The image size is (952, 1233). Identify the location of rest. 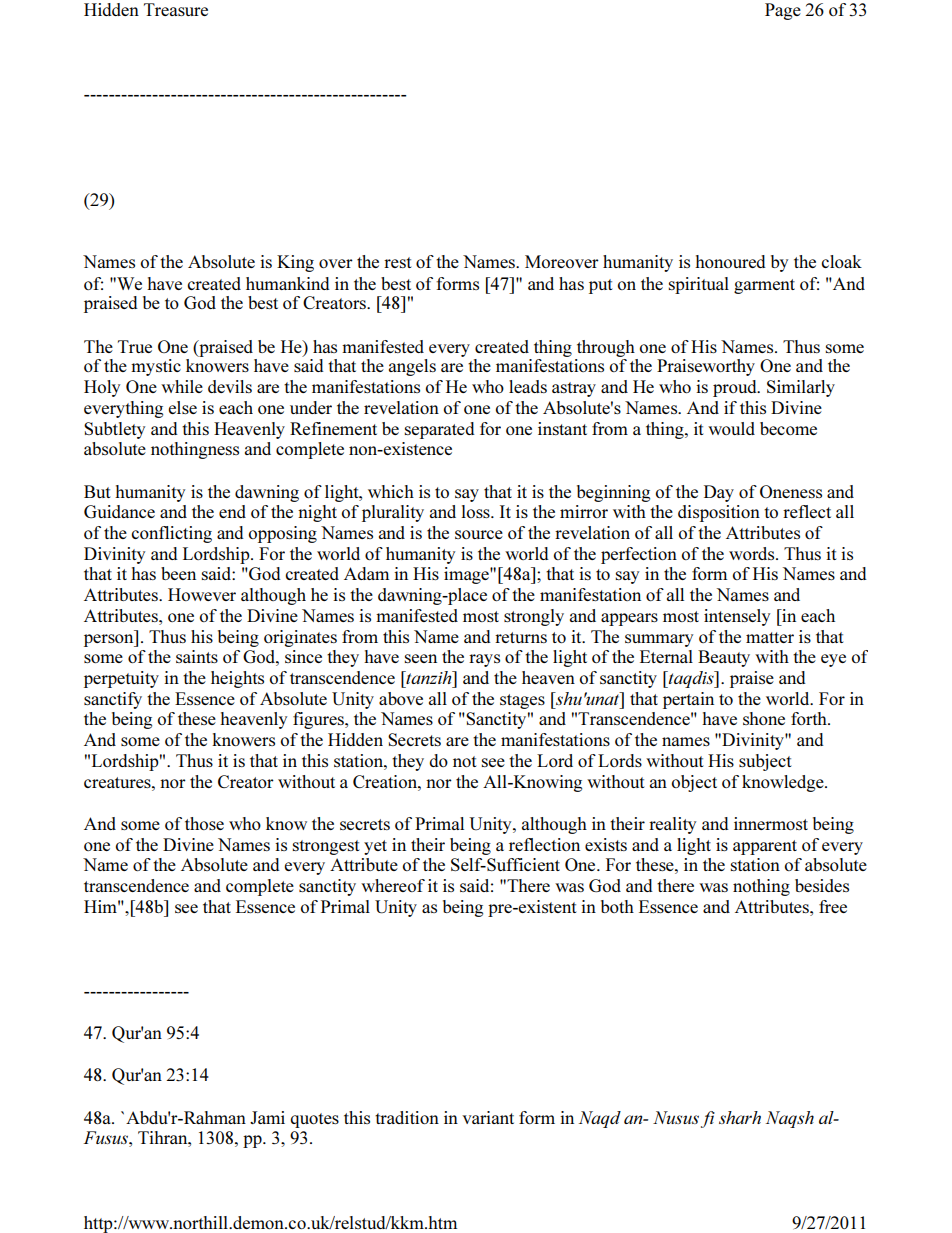
(397, 262).
